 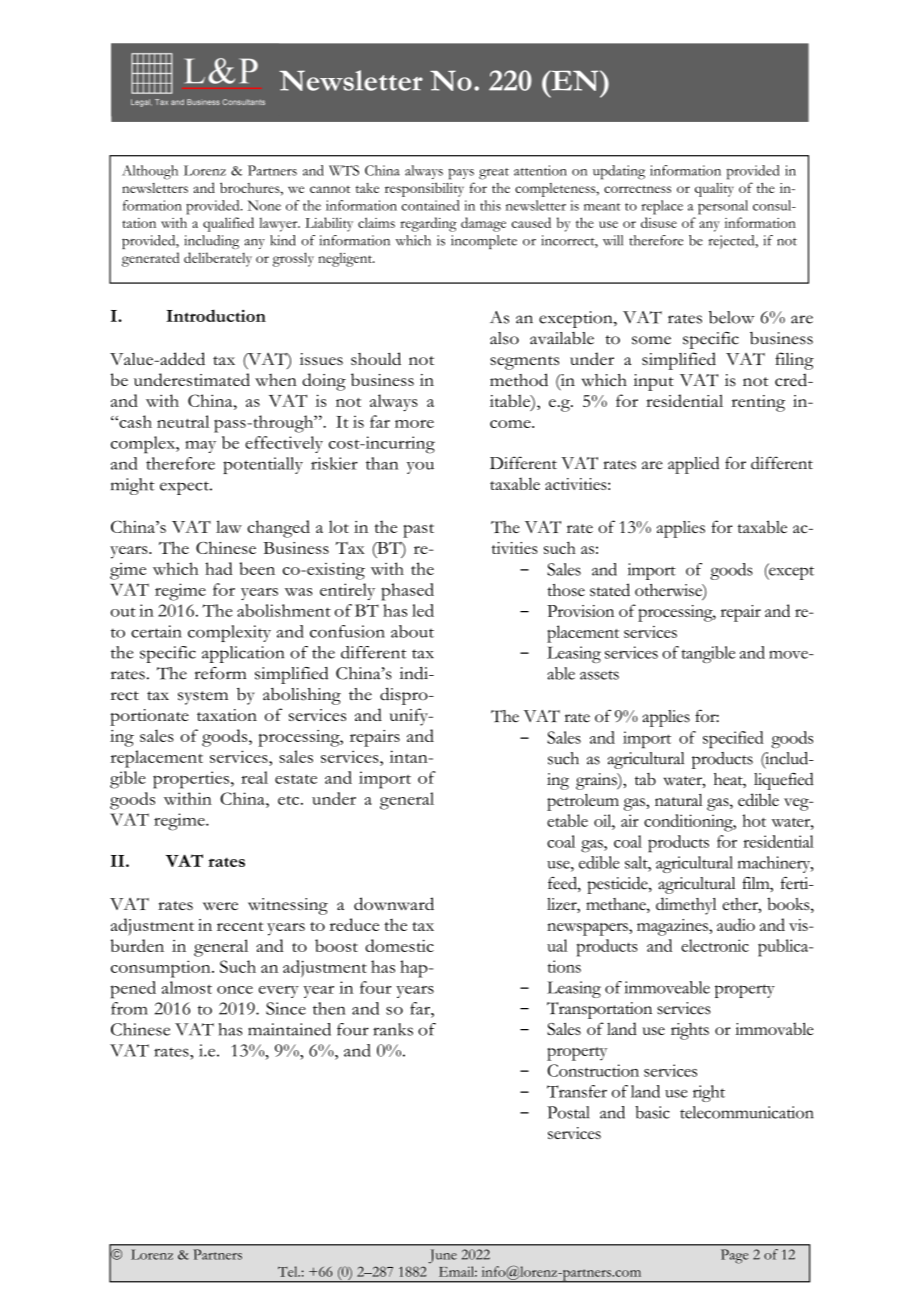 I want to click on Postal, so click(x=568, y=1112).
